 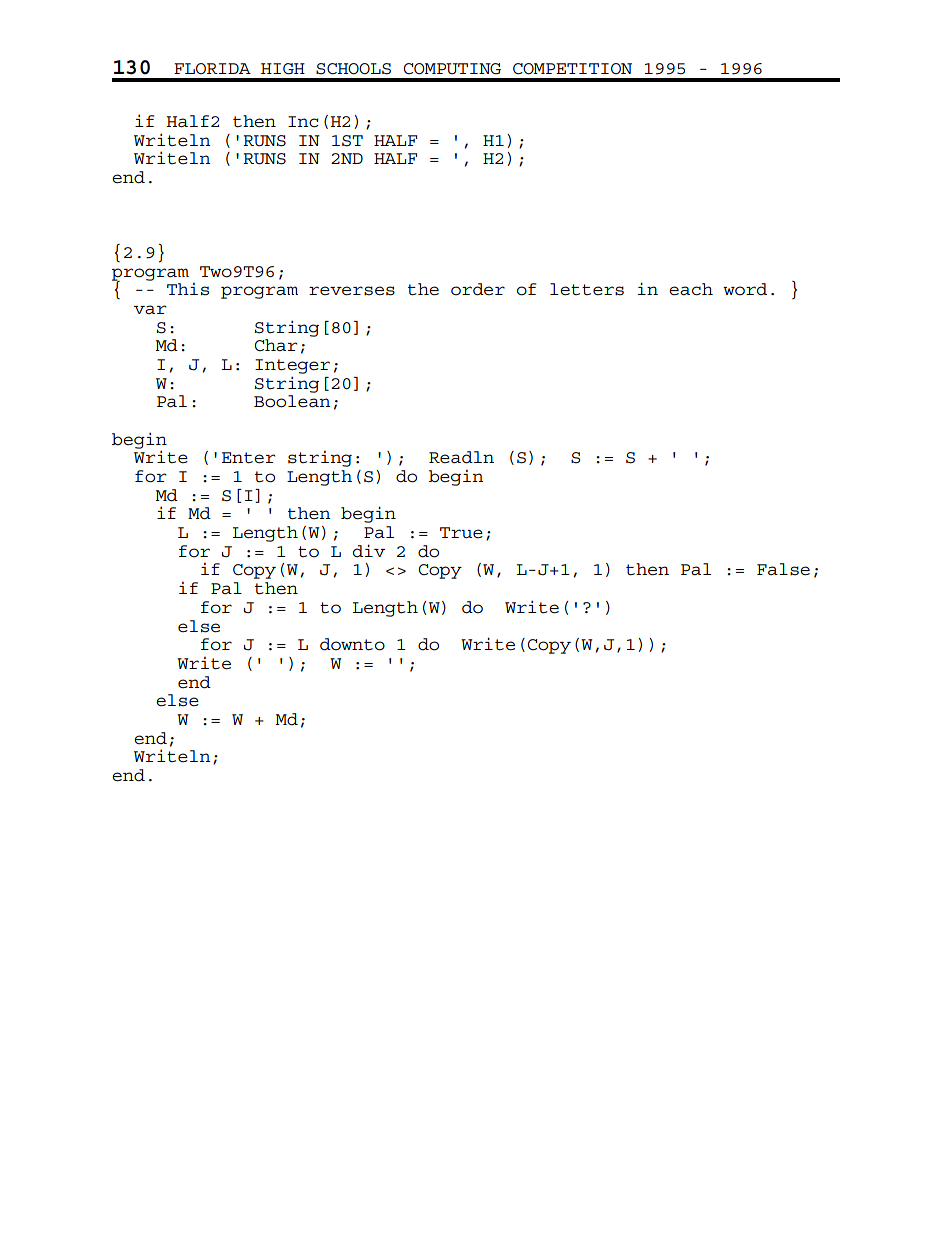 I want to click on each, so click(x=691, y=289).
